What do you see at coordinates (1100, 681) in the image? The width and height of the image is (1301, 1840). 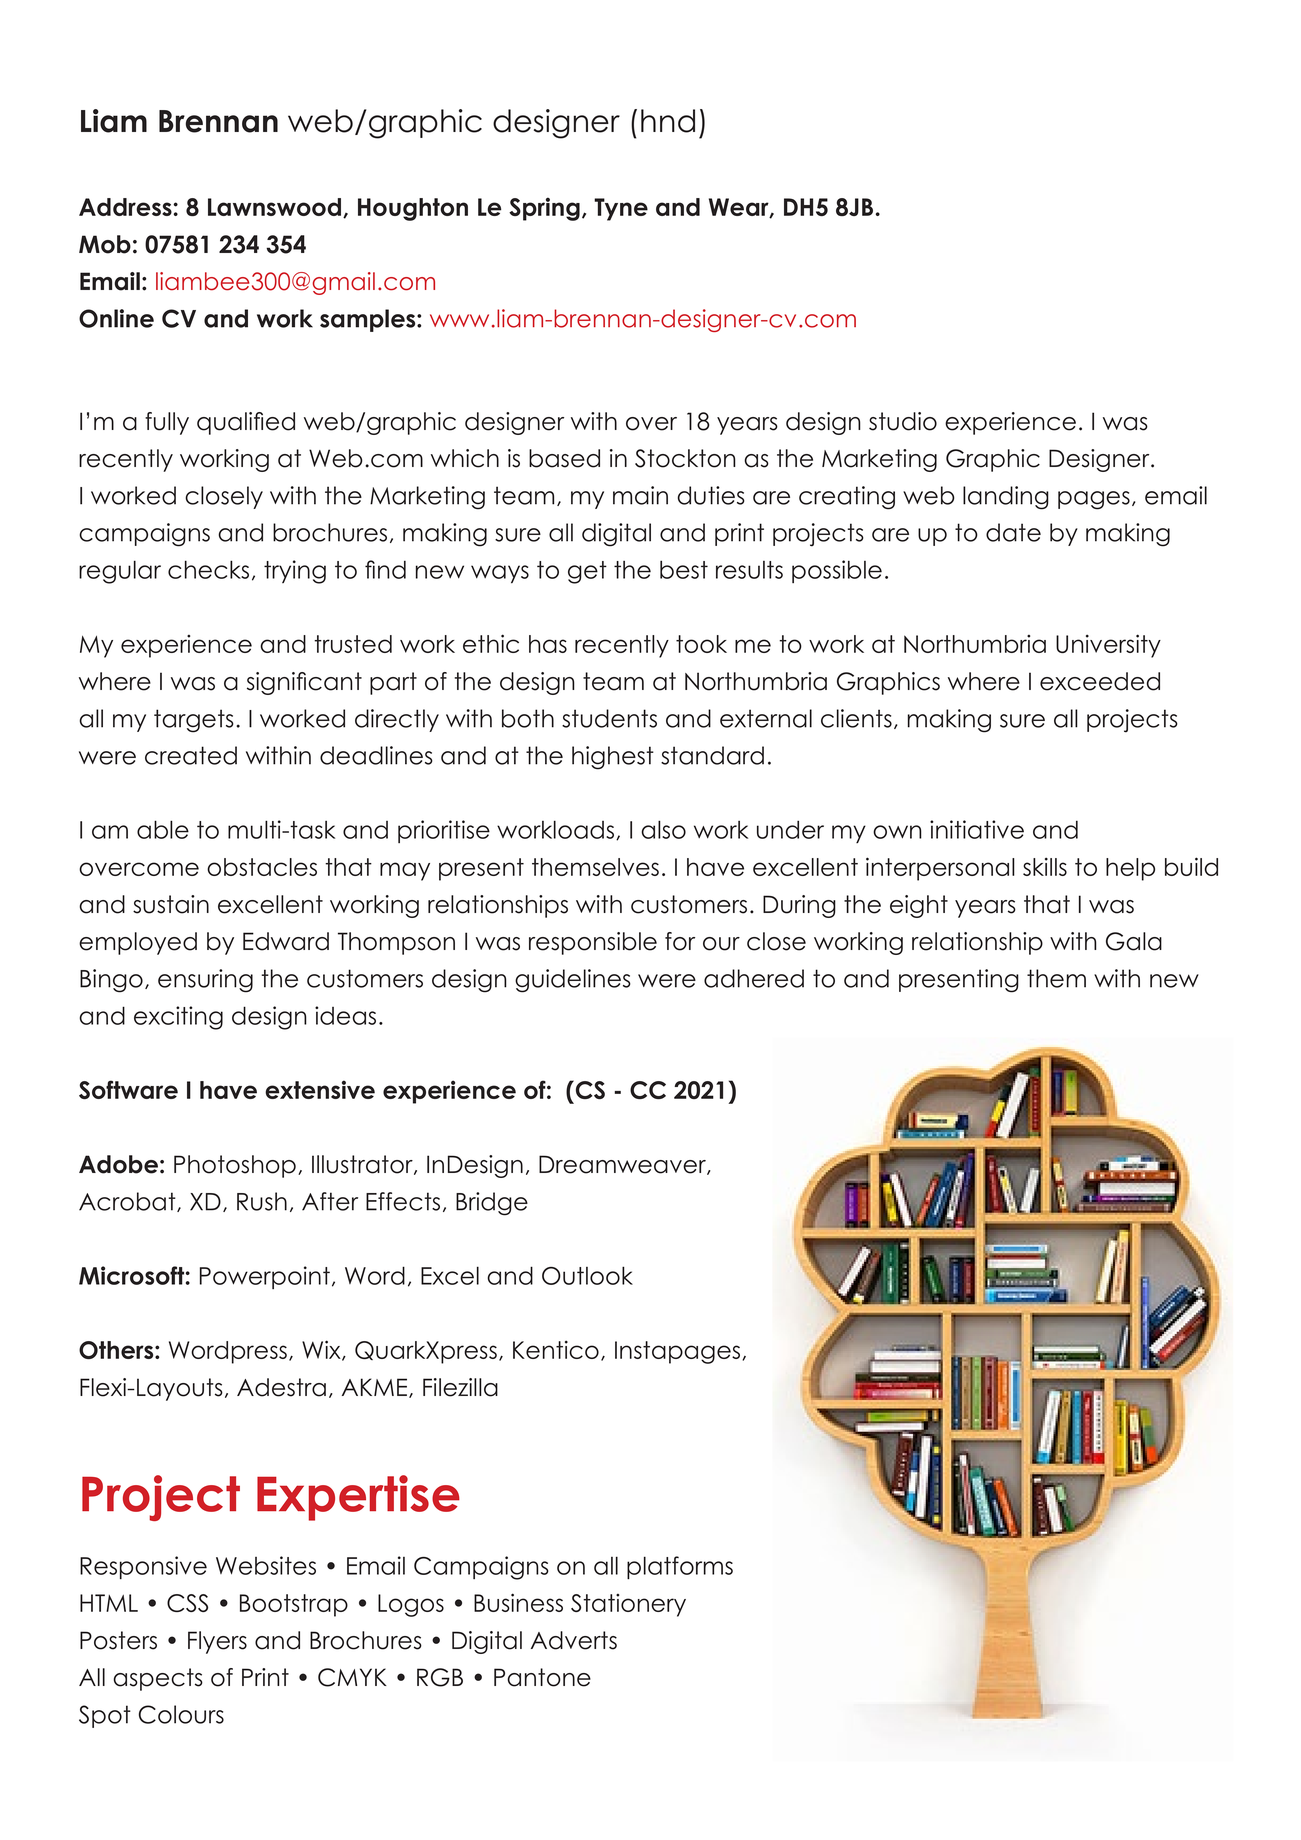 I see `exceeded` at bounding box center [1100, 681].
